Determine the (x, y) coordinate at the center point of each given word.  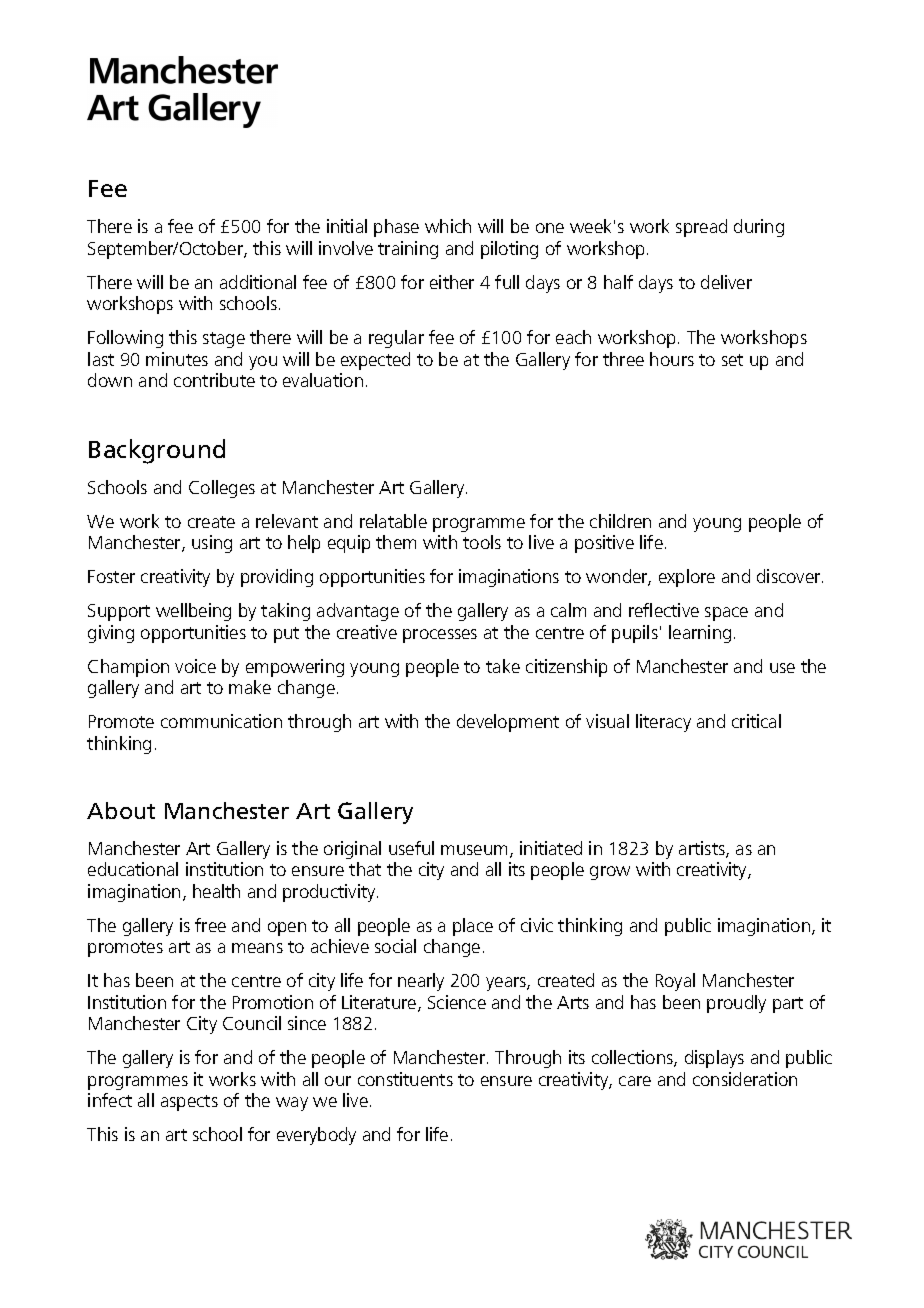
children (620, 521)
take (503, 666)
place (473, 927)
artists (703, 849)
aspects (189, 1103)
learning (700, 634)
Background (157, 451)
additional (258, 282)
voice (195, 666)
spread (701, 228)
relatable (393, 521)
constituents (405, 1079)
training (408, 250)
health (216, 891)
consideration (745, 1079)
